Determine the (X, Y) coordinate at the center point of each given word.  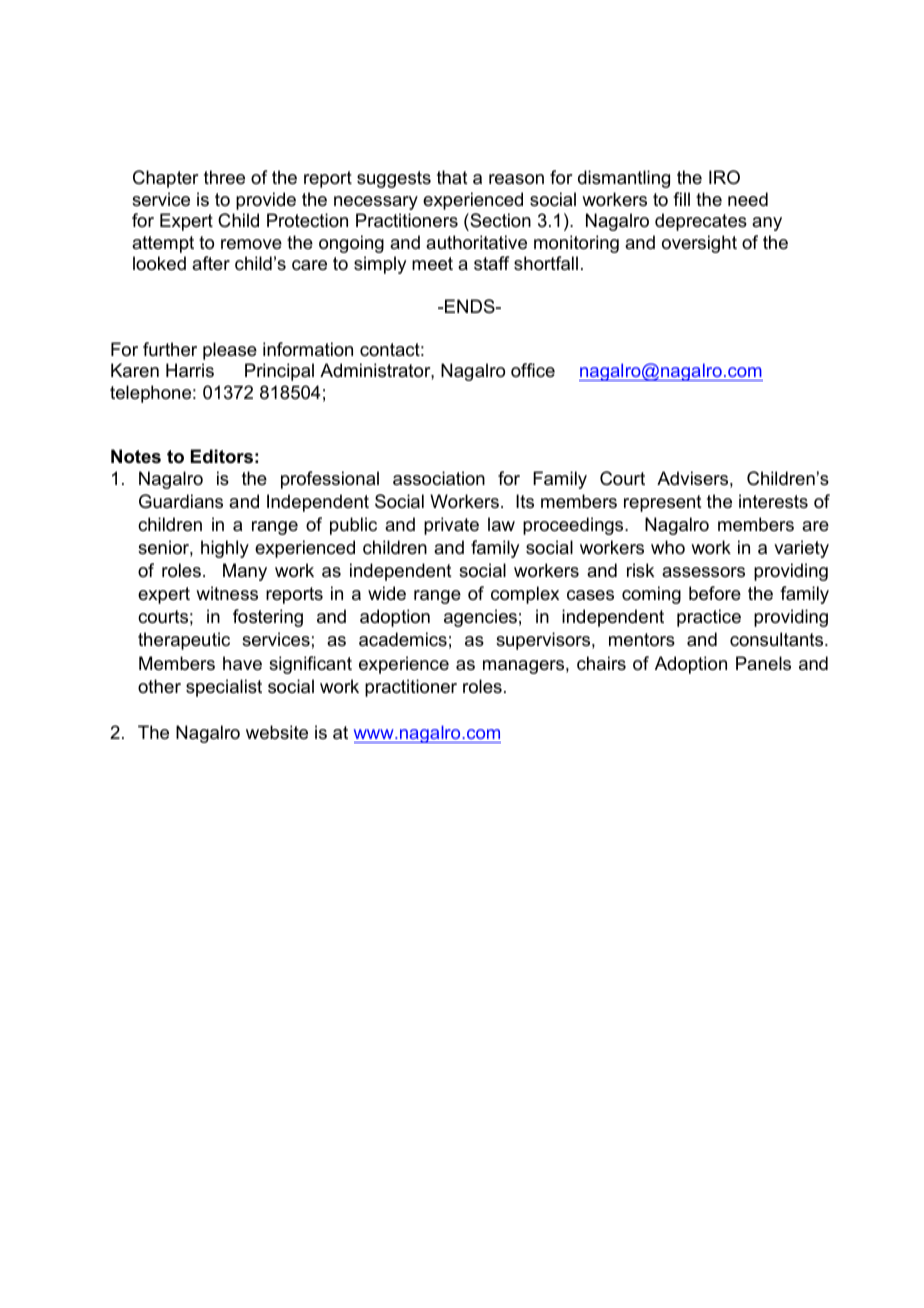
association (439, 478)
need (748, 199)
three (224, 177)
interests (773, 501)
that (452, 177)
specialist (224, 688)
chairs (601, 663)
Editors (222, 456)
